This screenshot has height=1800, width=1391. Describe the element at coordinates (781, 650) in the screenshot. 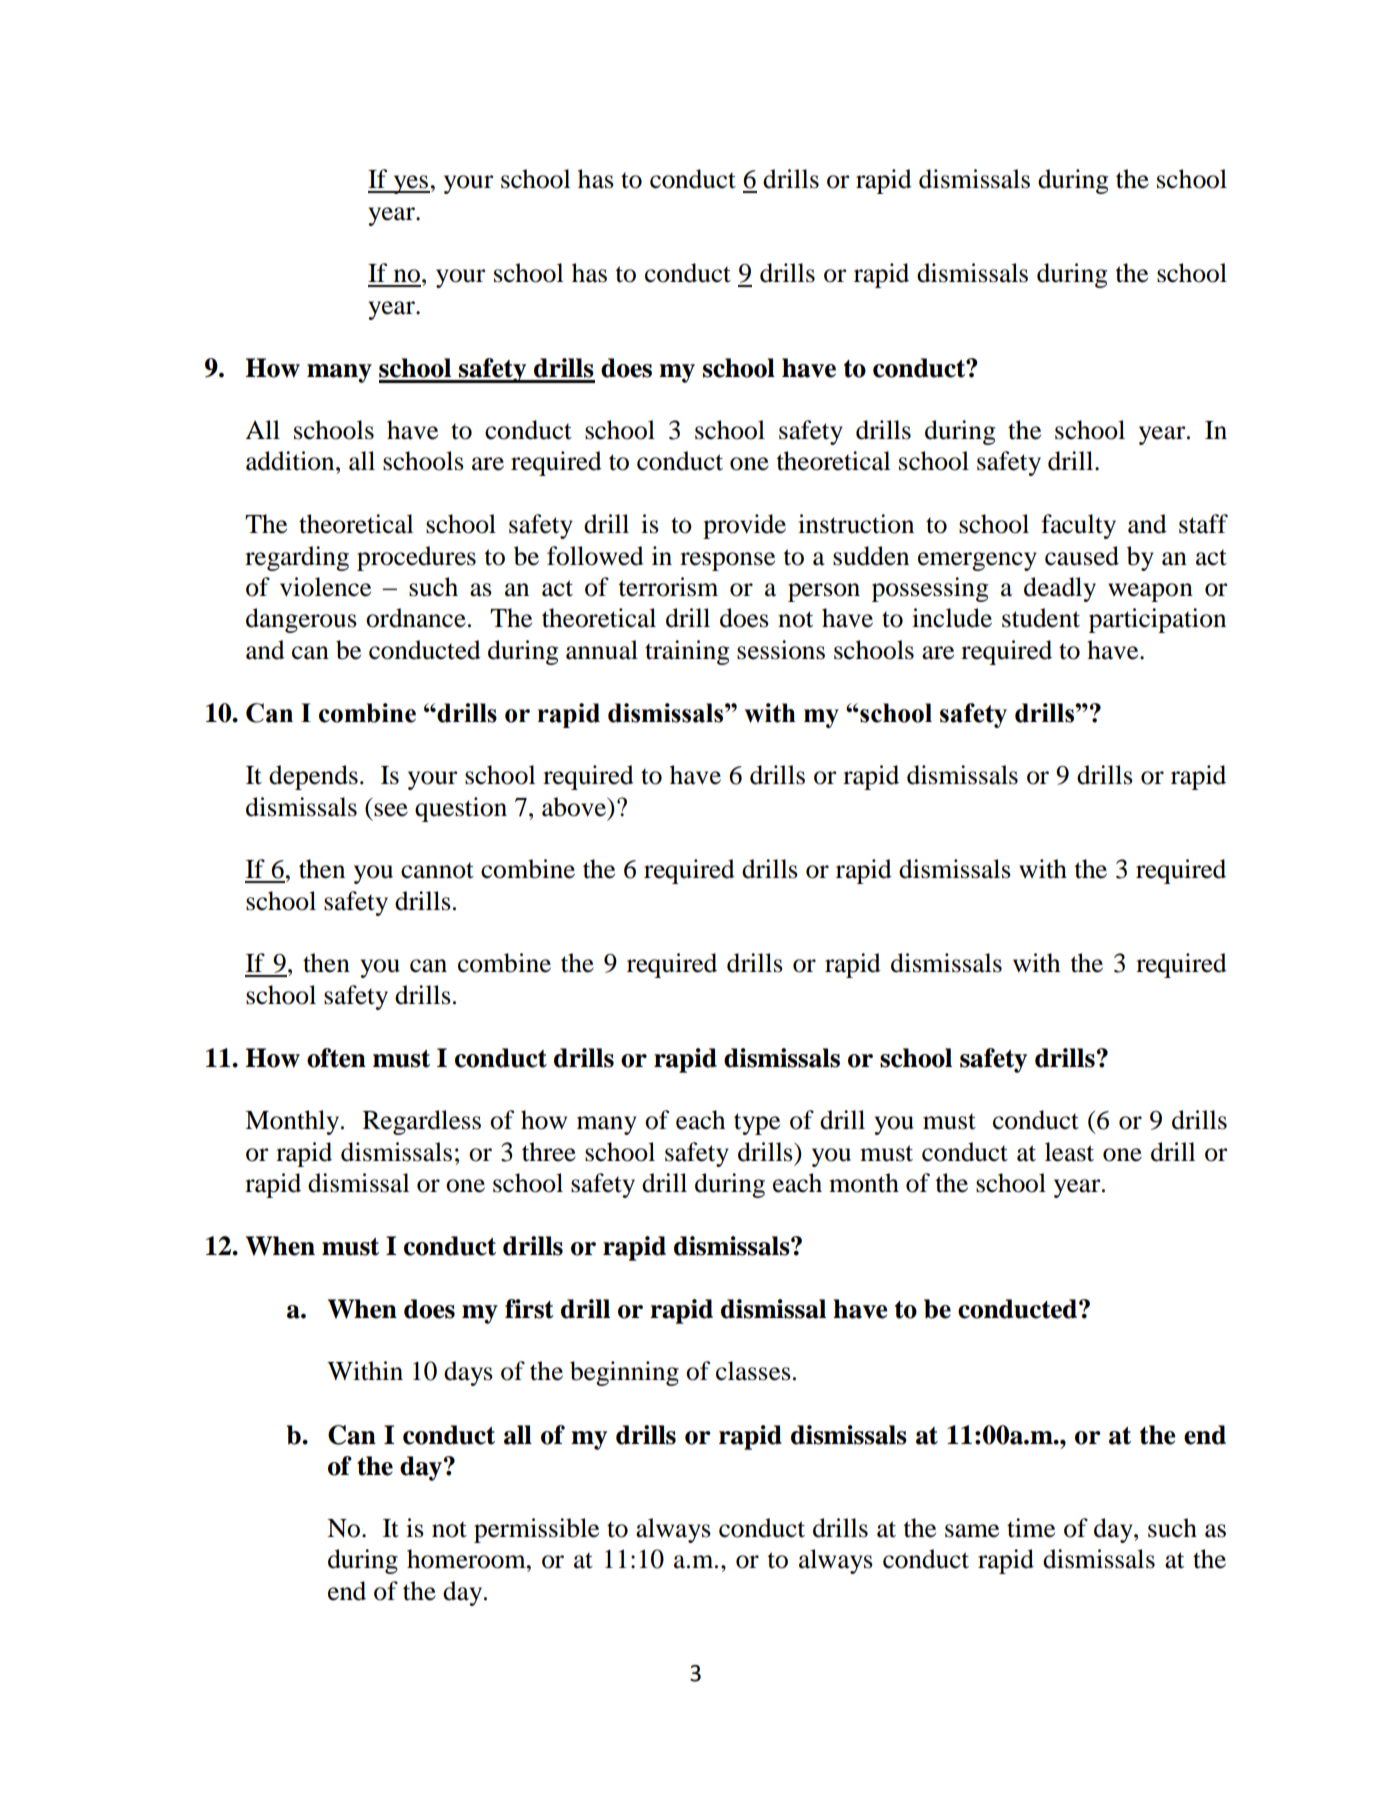

I see `sessions` at that location.
